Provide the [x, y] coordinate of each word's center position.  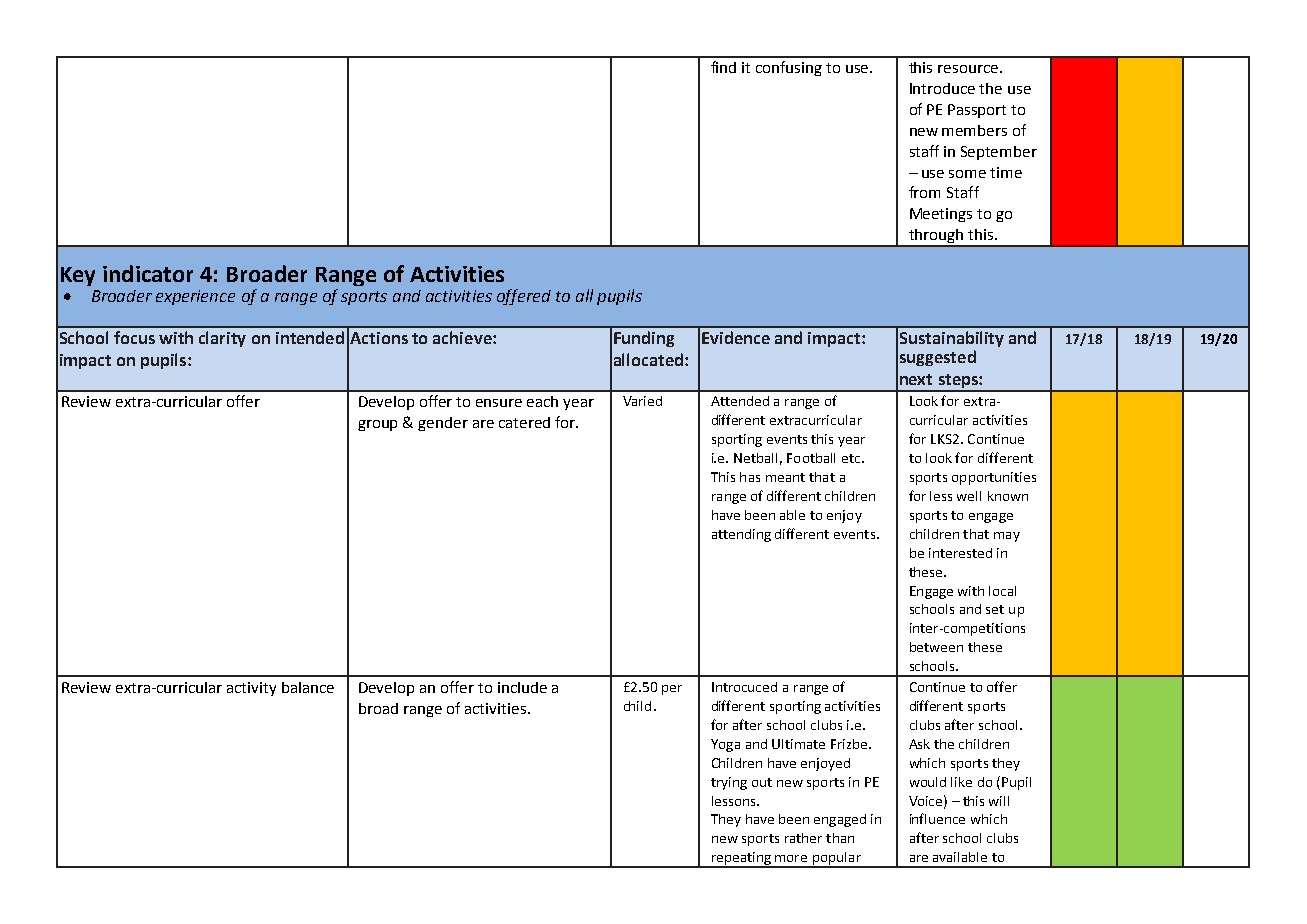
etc [852, 458]
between [936, 647]
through [936, 237]
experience [195, 297]
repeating [741, 860]
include [522, 687]
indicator [148, 273]
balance [308, 687]
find [723, 67]
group [377, 425]
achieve [463, 337]
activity [251, 689]
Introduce [942, 88]
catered [524, 422]
